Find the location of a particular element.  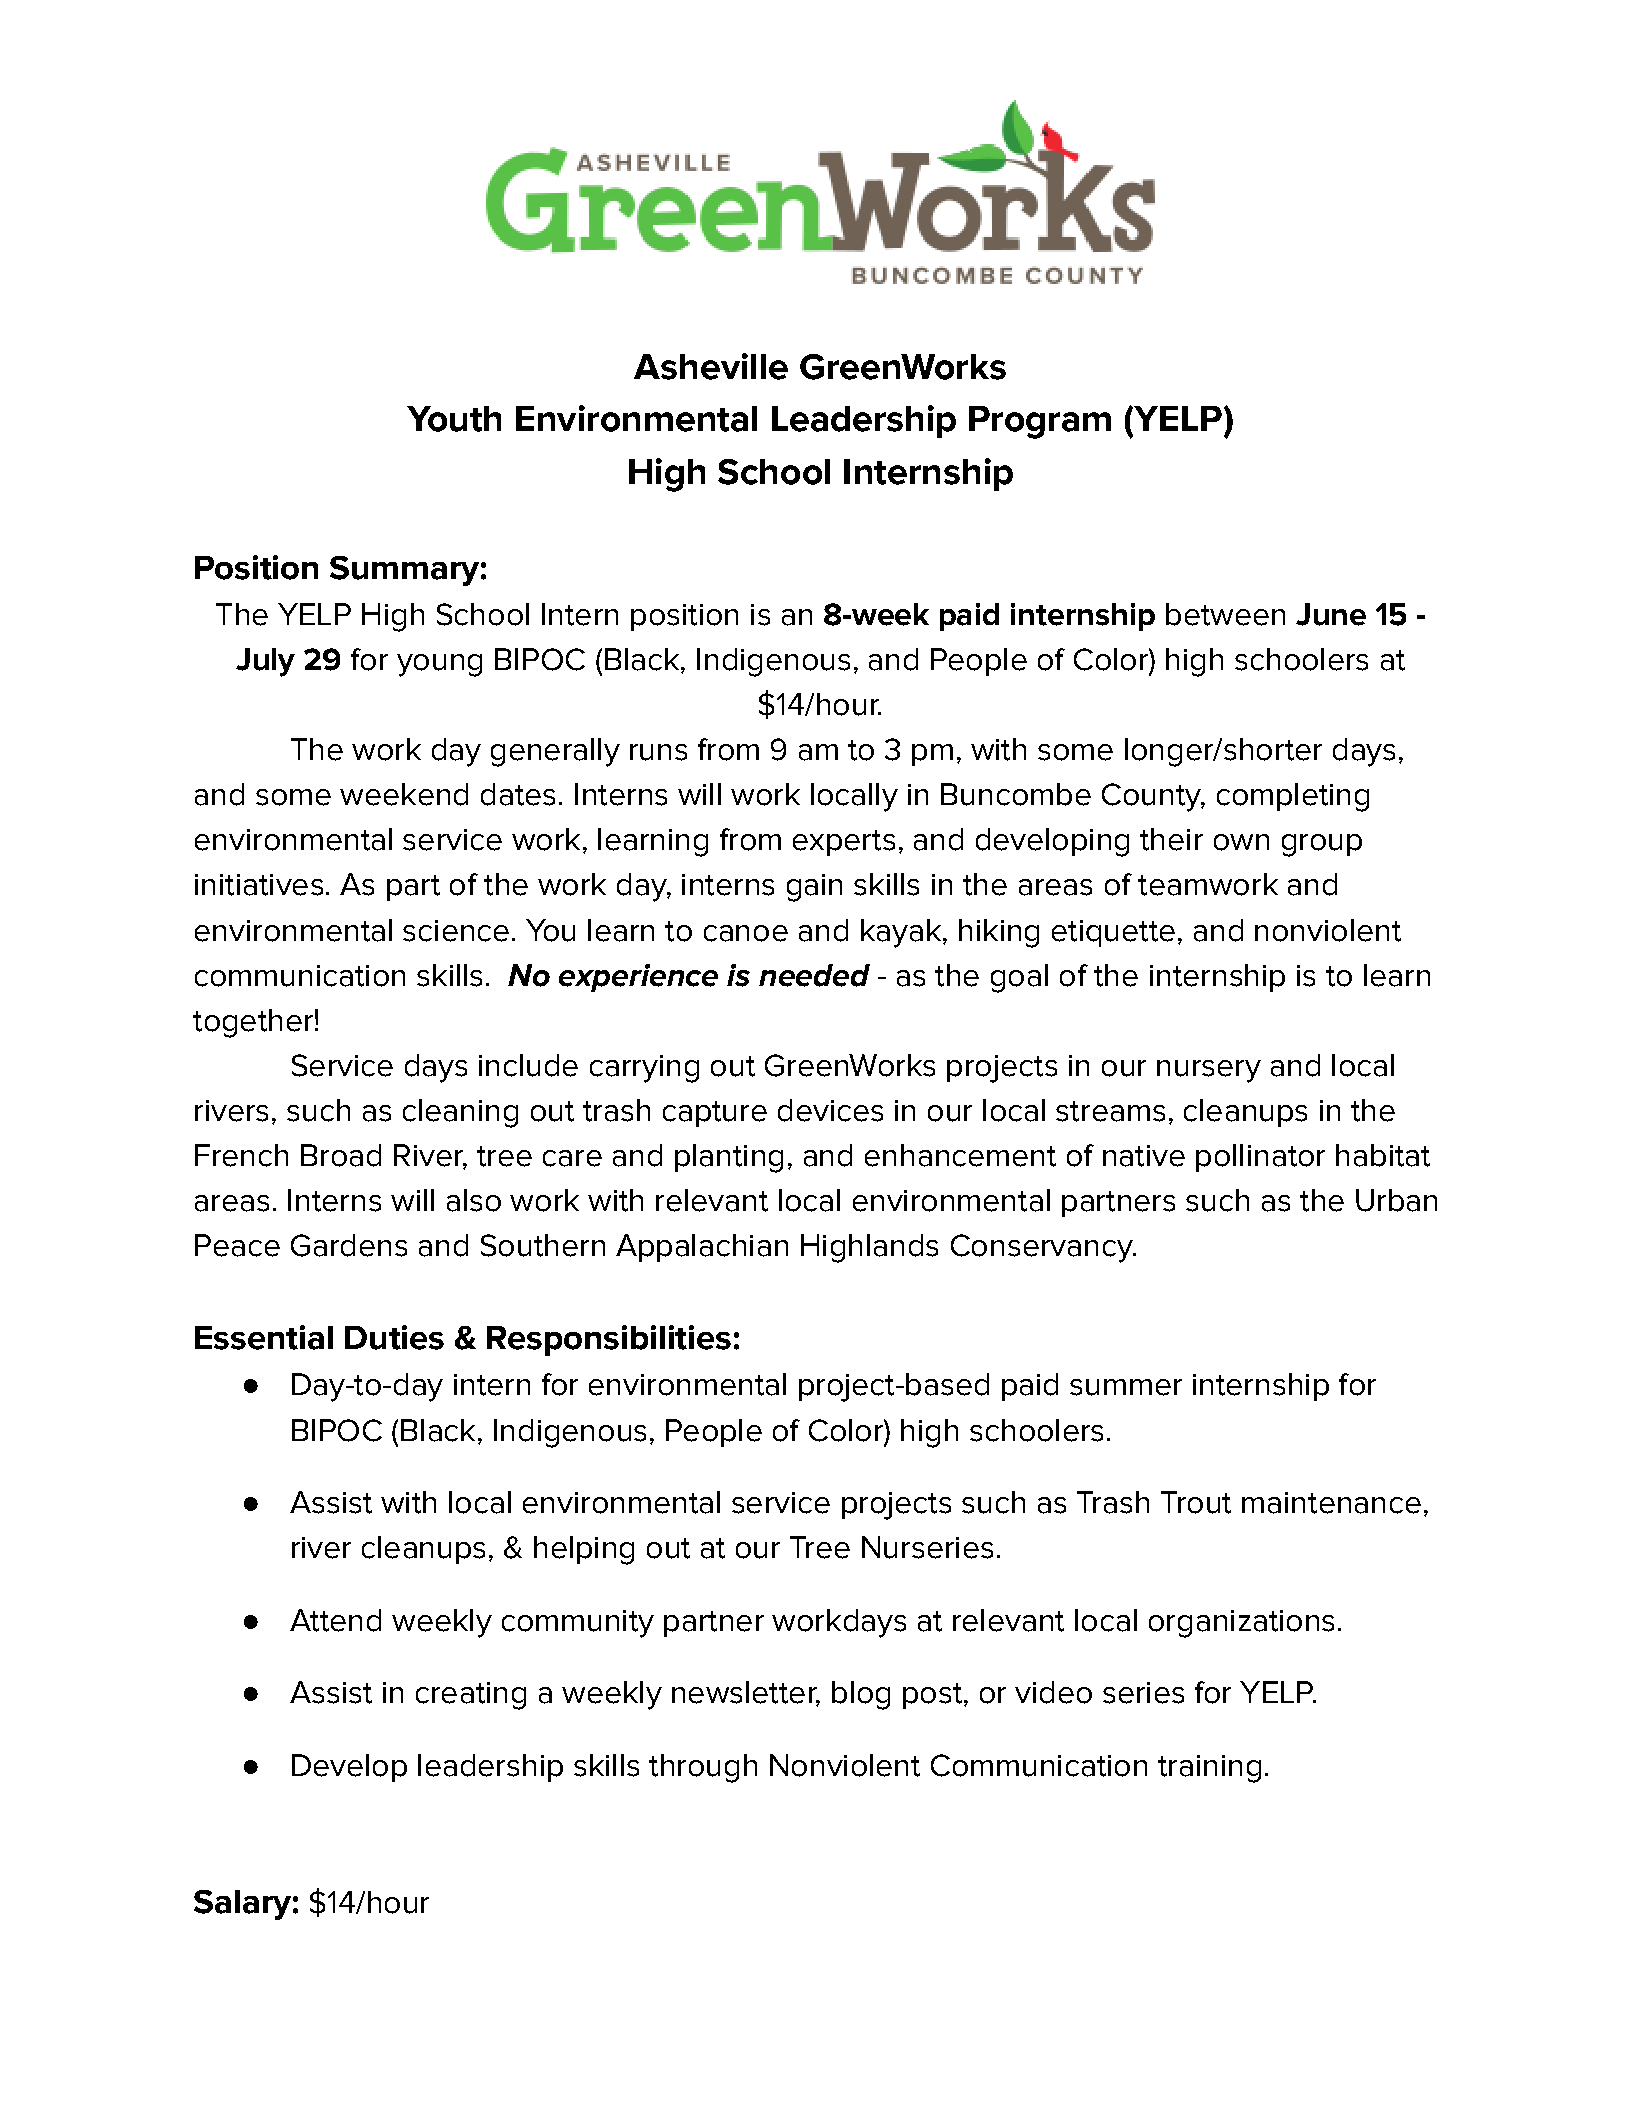

blog is located at coordinates (861, 1695).
